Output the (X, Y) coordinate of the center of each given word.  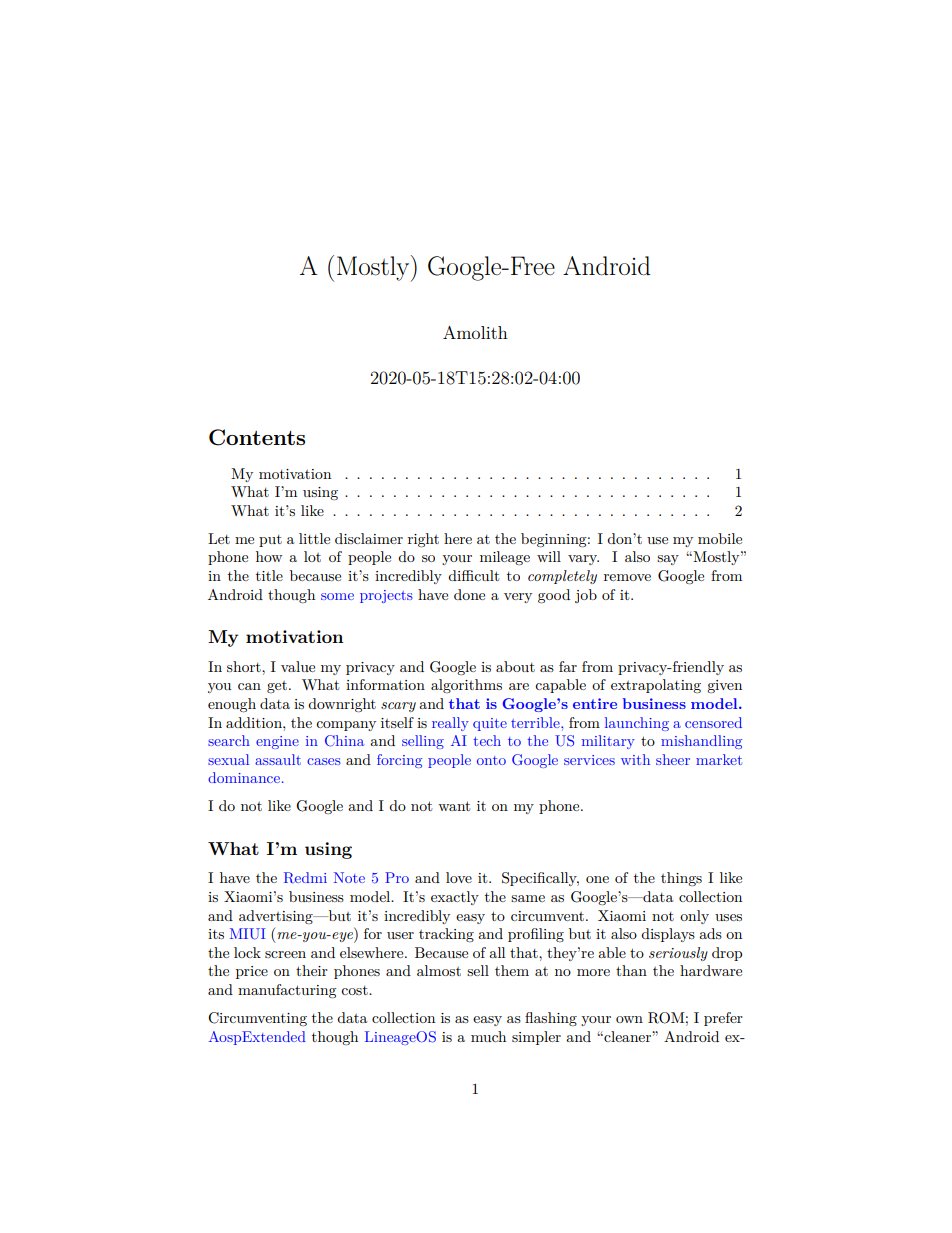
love (459, 877)
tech (487, 740)
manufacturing (287, 991)
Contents (257, 437)
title (269, 575)
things (681, 879)
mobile (720, 538)
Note (349, 877)
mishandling (701, 742)
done (469, 594)
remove (627, 577)
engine (277, 742)
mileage (505, 558)
